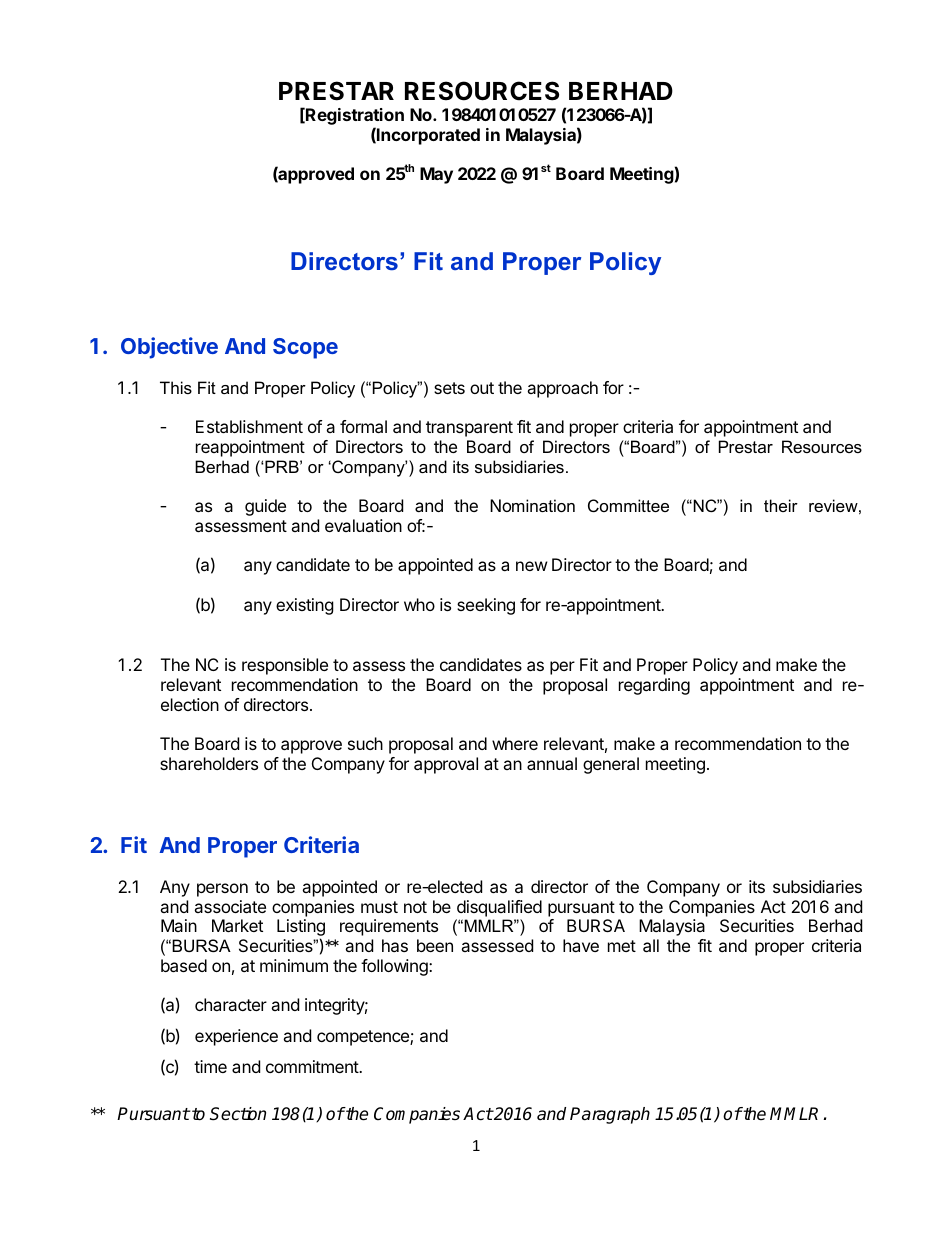 The height and width of the page is (1233, 952). What do you see at coordinates (486, 606) in the page?
I see `seeking` at bounding box center [486, 606].
